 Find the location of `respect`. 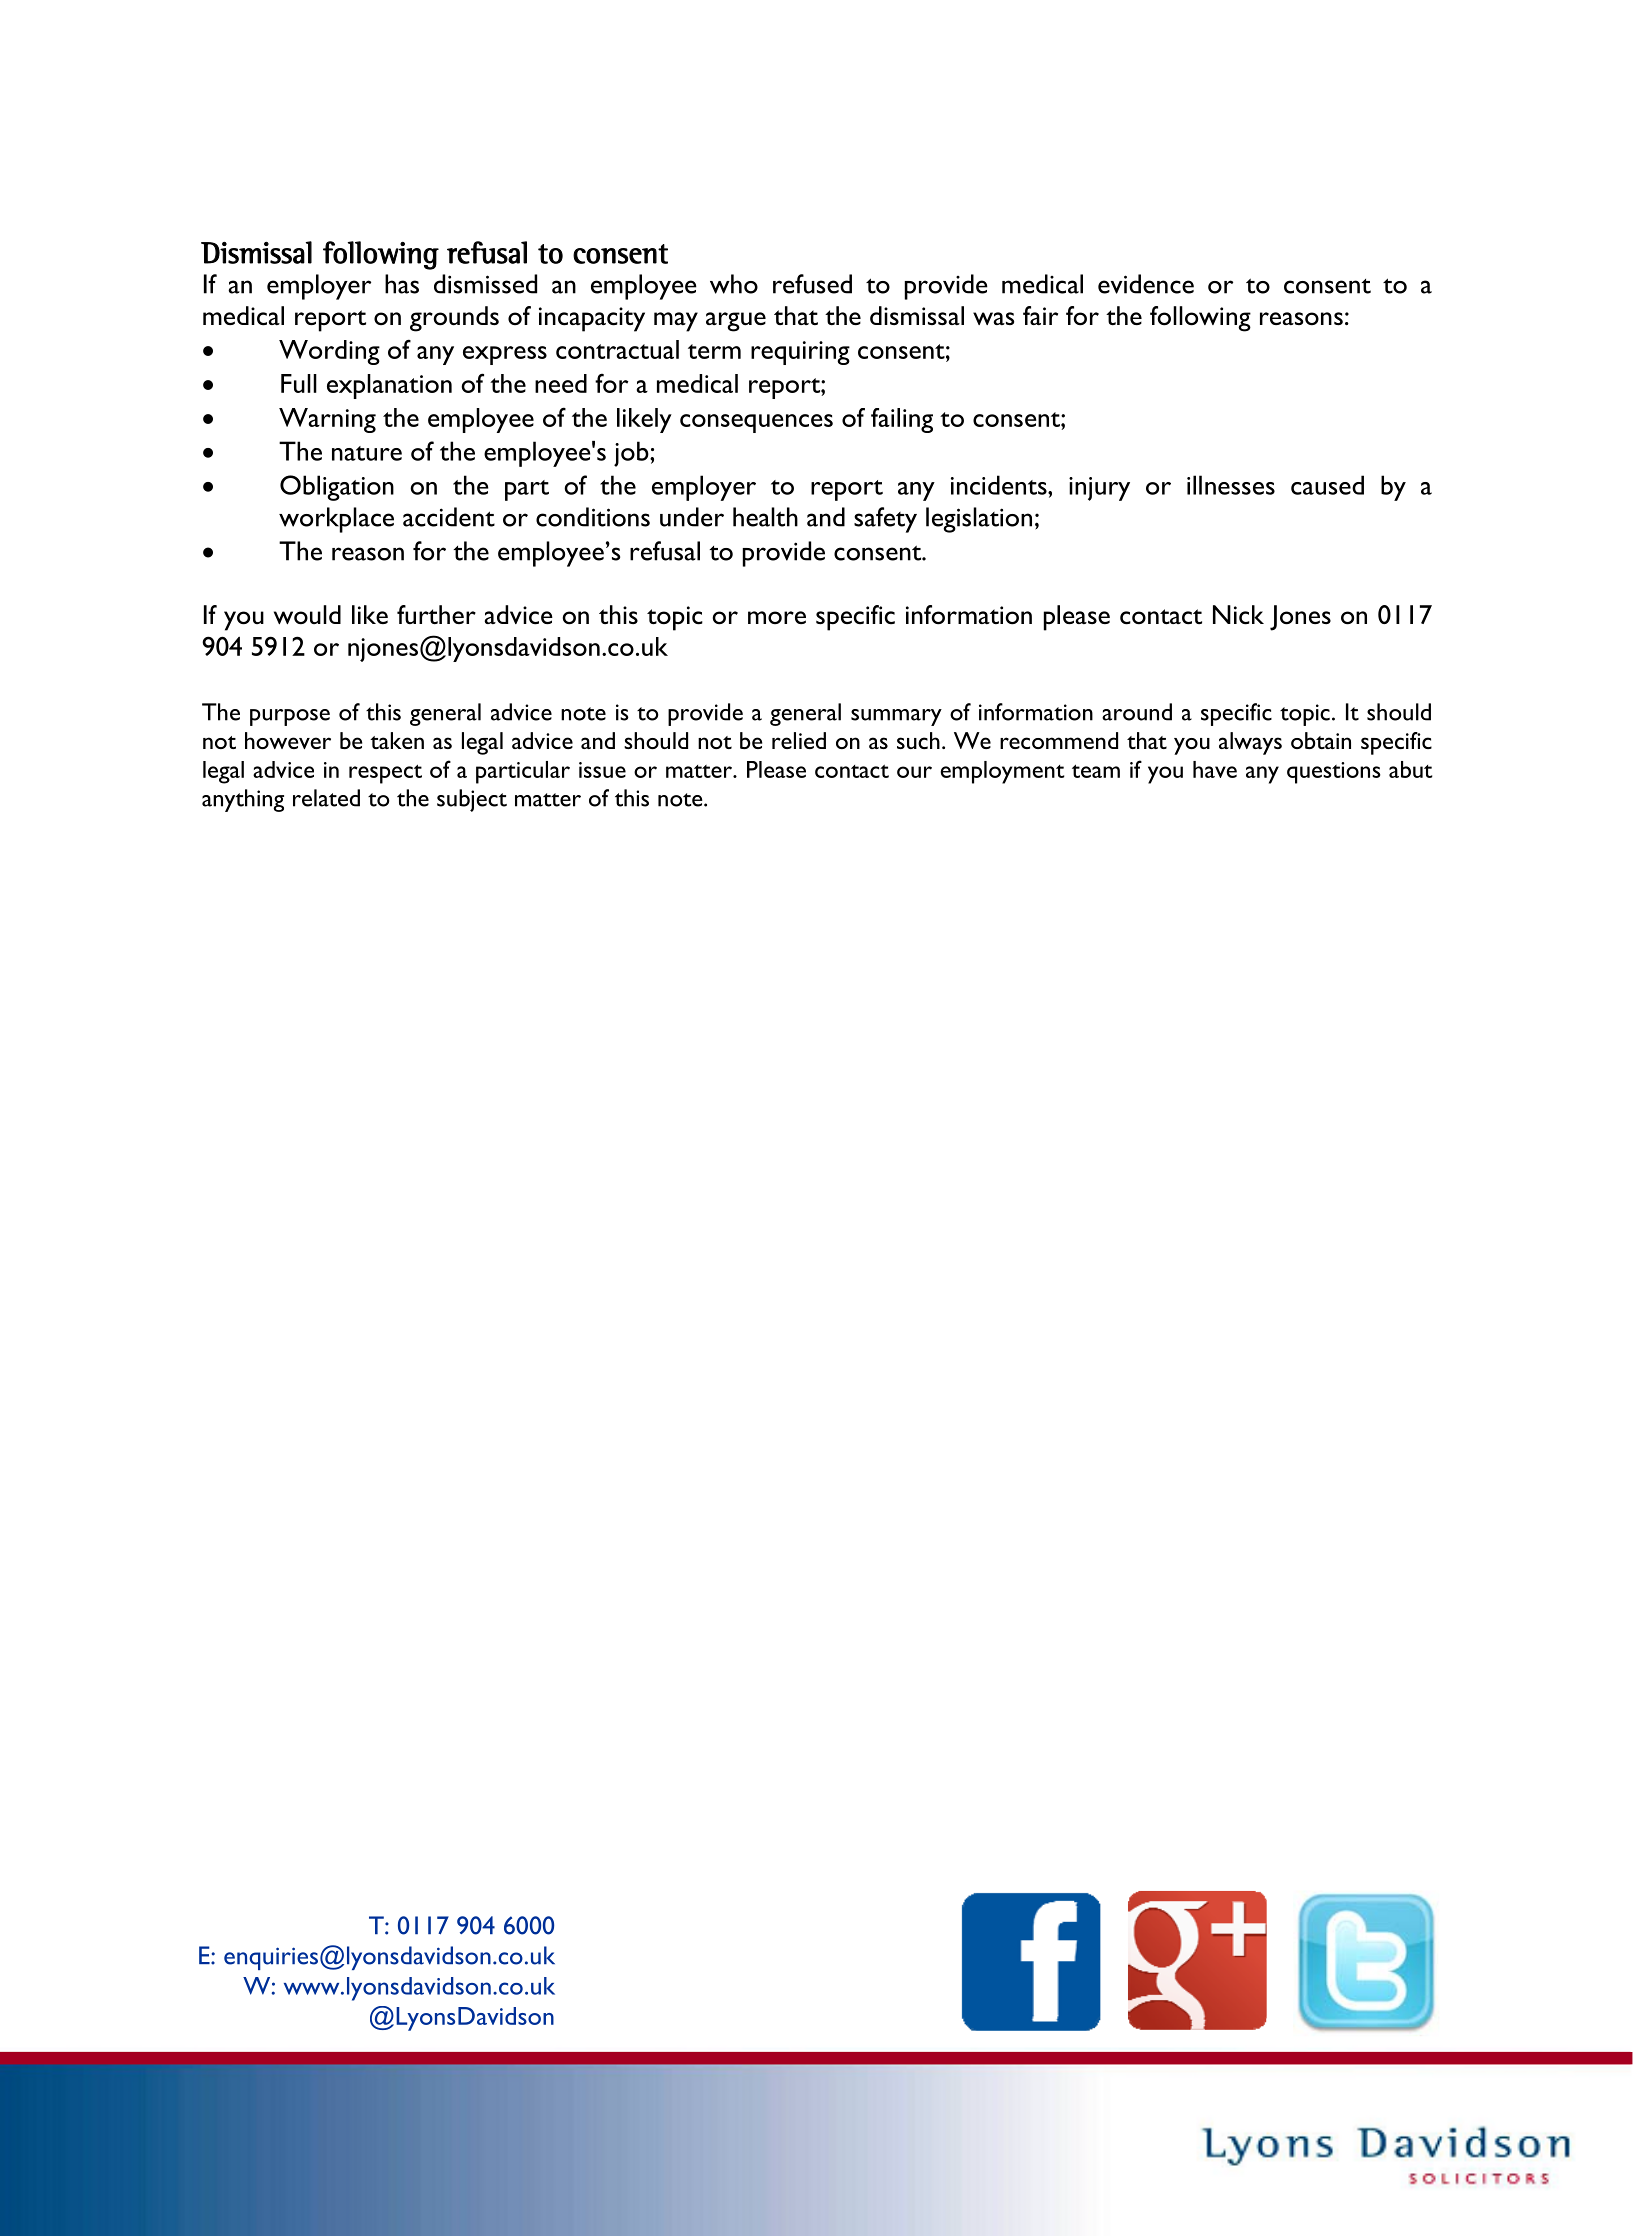

respect is located at coordinates (385, 774).
